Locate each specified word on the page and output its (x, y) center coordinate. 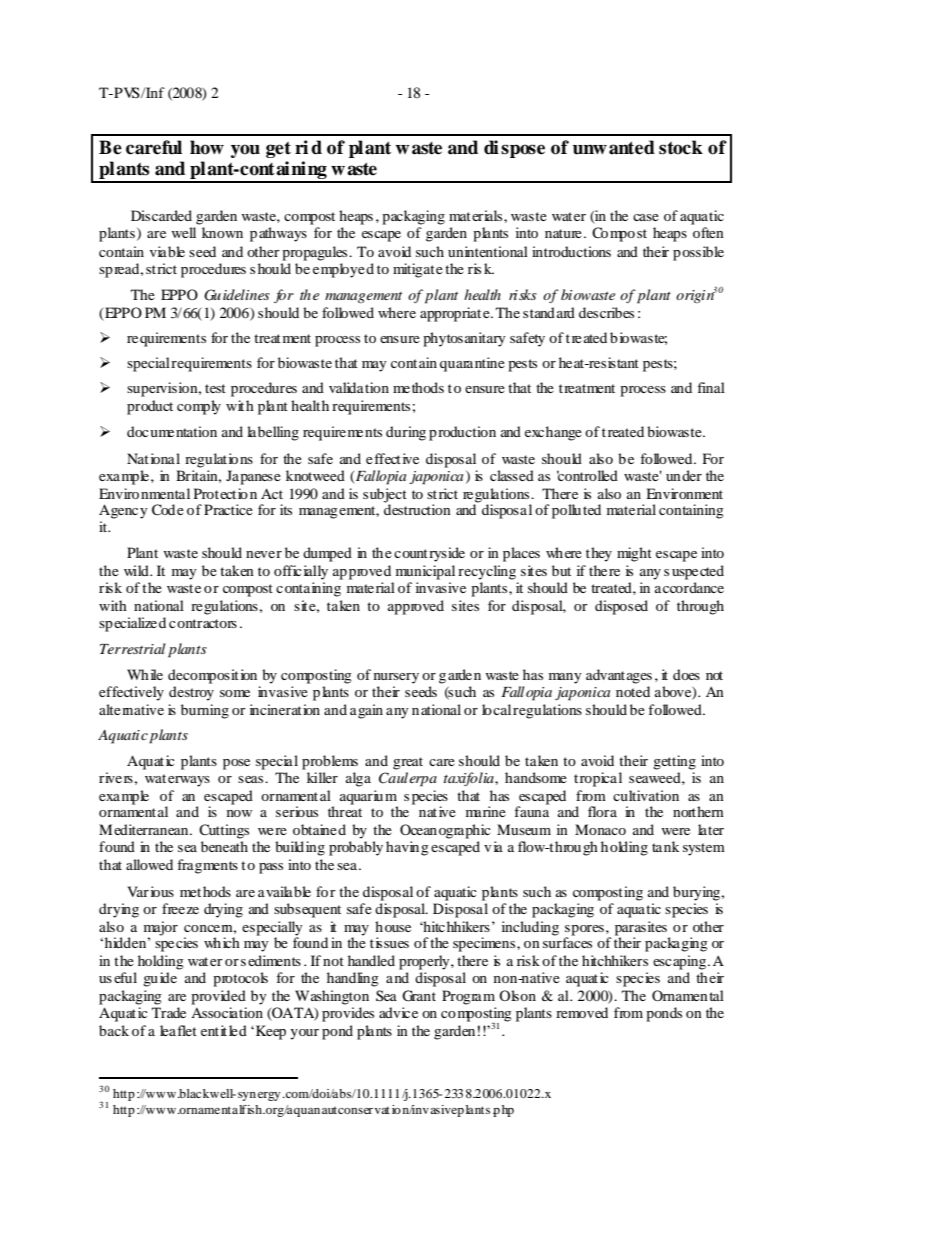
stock (681, 147)
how (207, 147)
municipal (425, 572)
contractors (203, 623)
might (634, 554)
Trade (169, 1012)
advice (398, 1012)
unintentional (488, 251)
